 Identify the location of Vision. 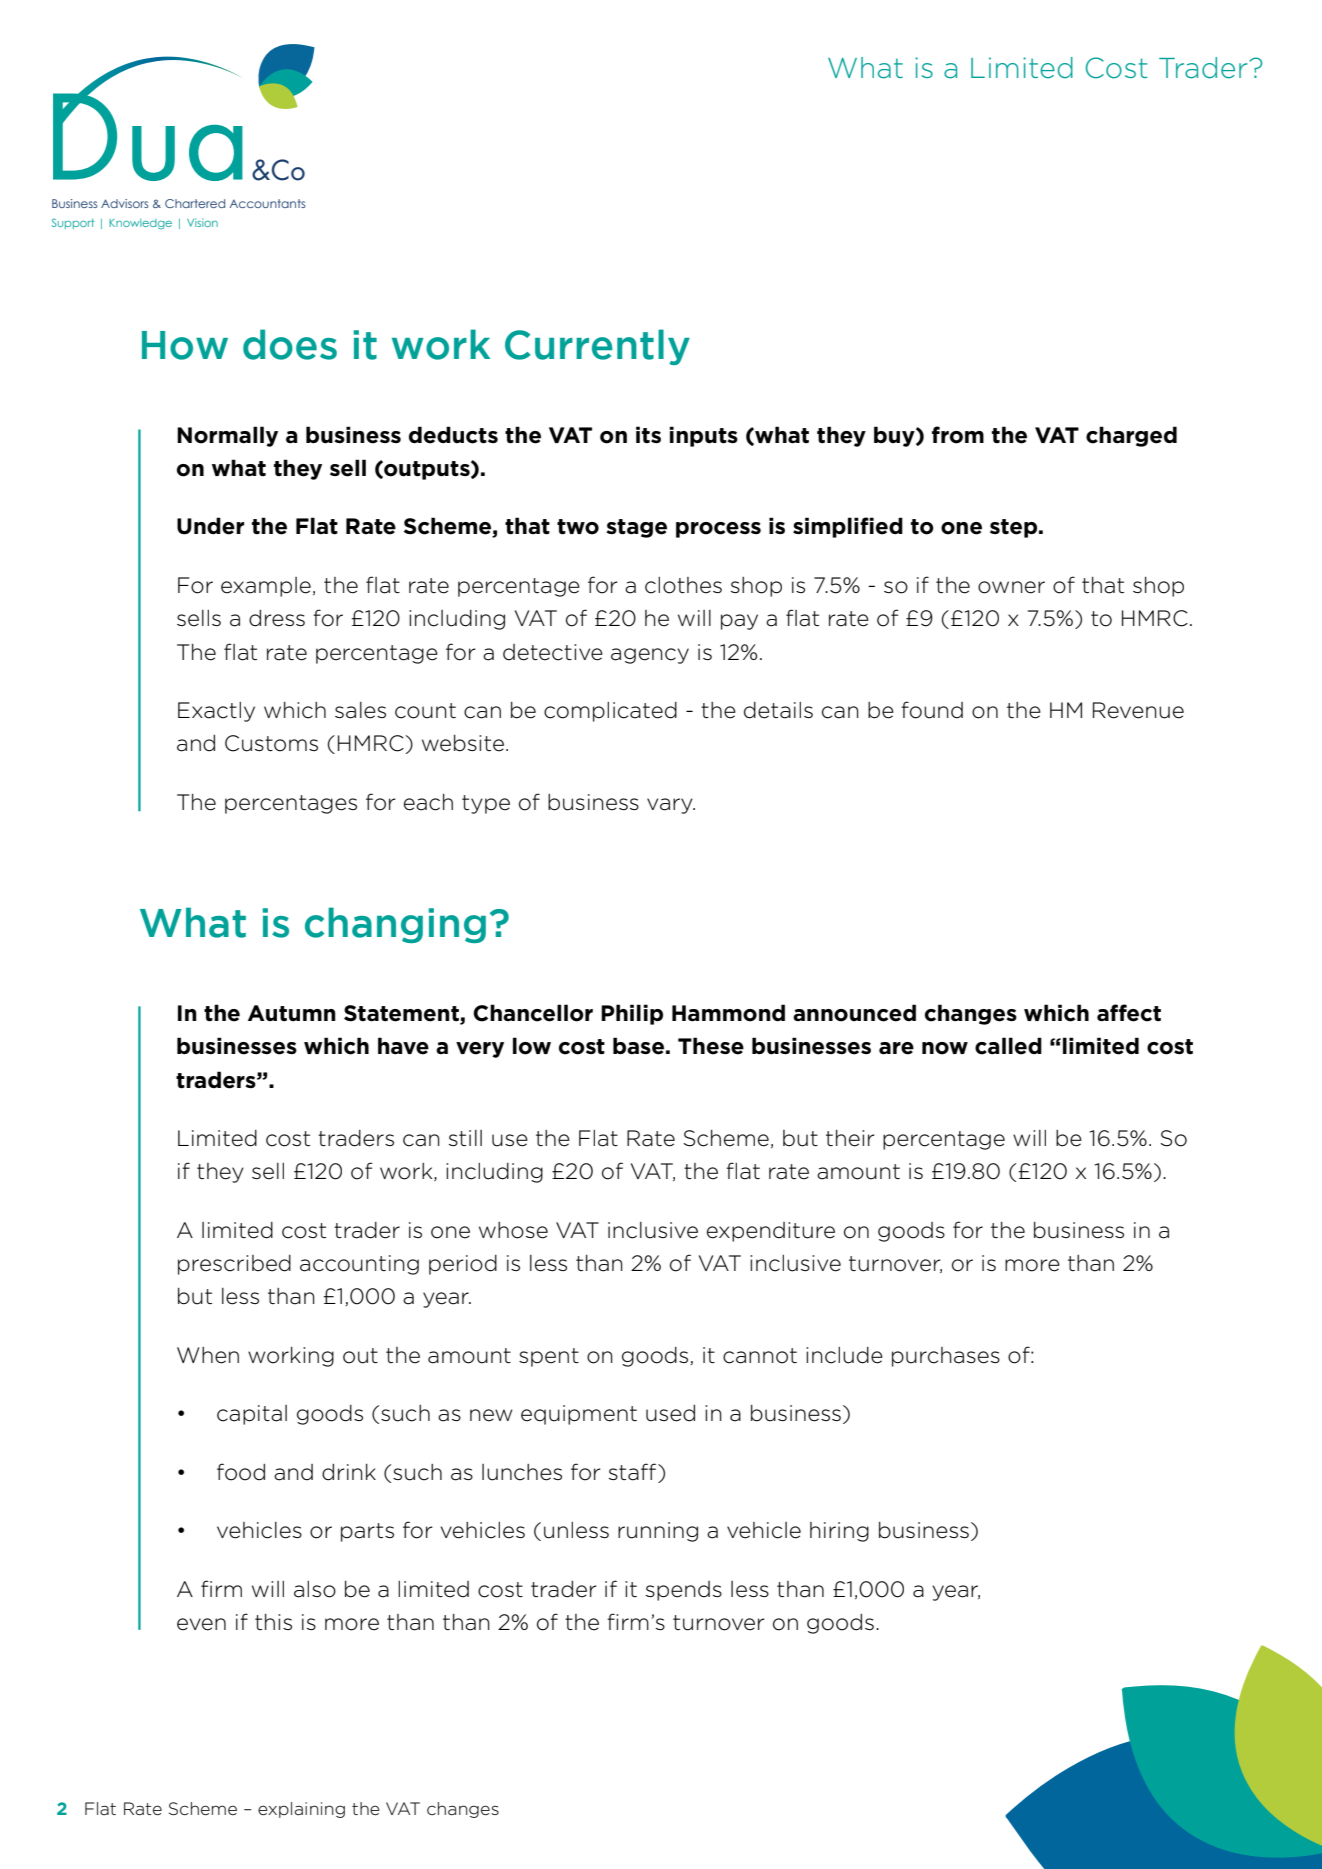
(202, 222).
